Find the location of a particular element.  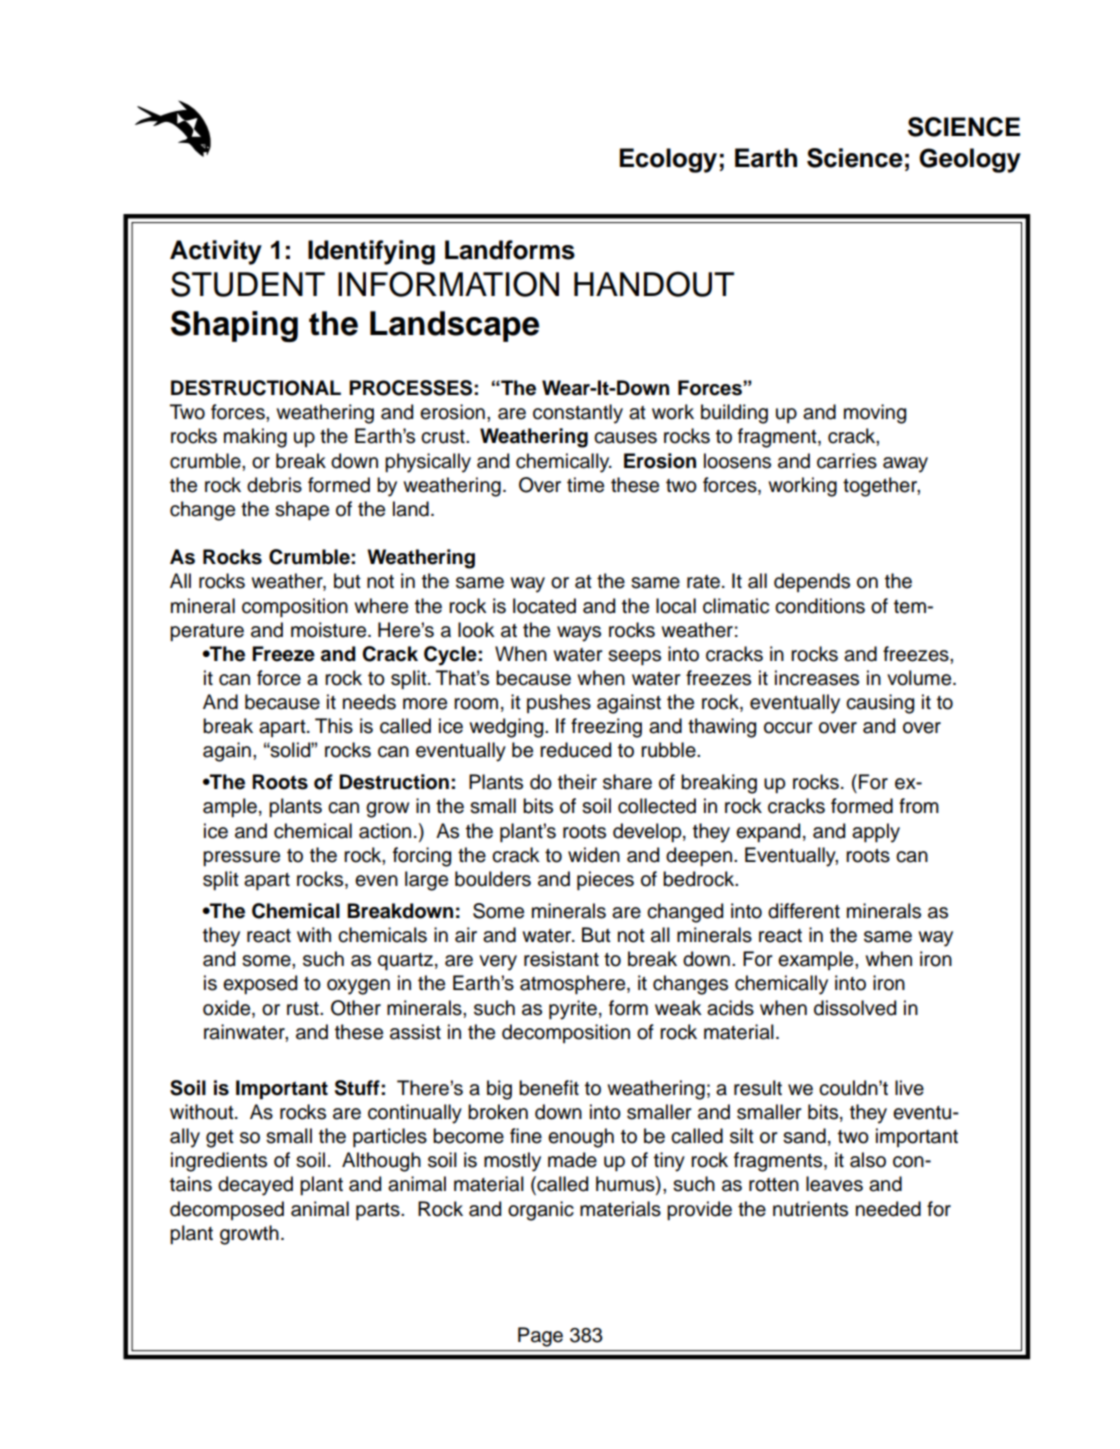

debris is located at coordinates (274, 485).
